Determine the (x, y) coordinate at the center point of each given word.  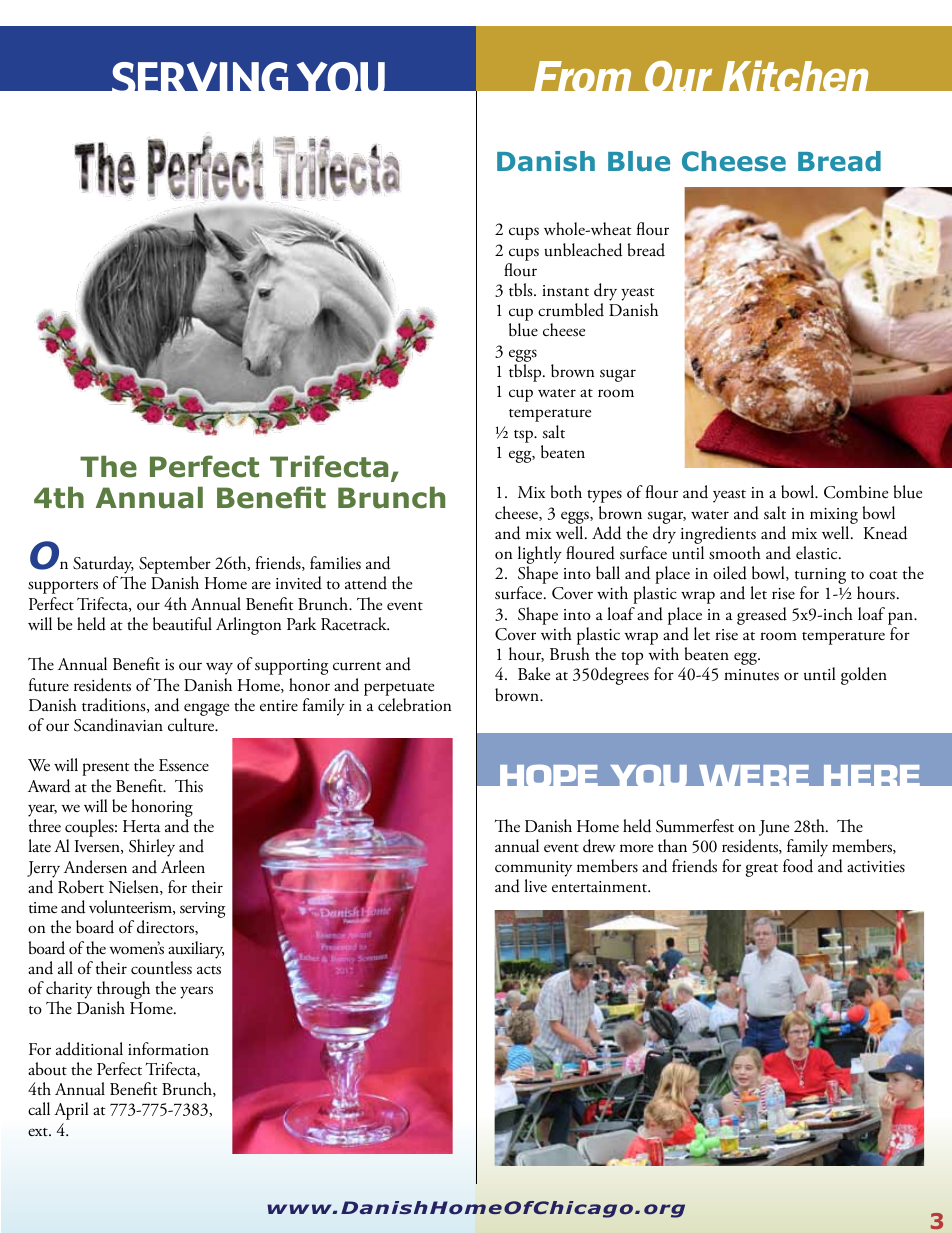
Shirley (152, 848)
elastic (818, 553)
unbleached (583, 250)
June (774, 828)
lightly (540, 556)
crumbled (571, 310)
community (533, 870)
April (71, 1111)
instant (565, 291)
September (175, 566)
